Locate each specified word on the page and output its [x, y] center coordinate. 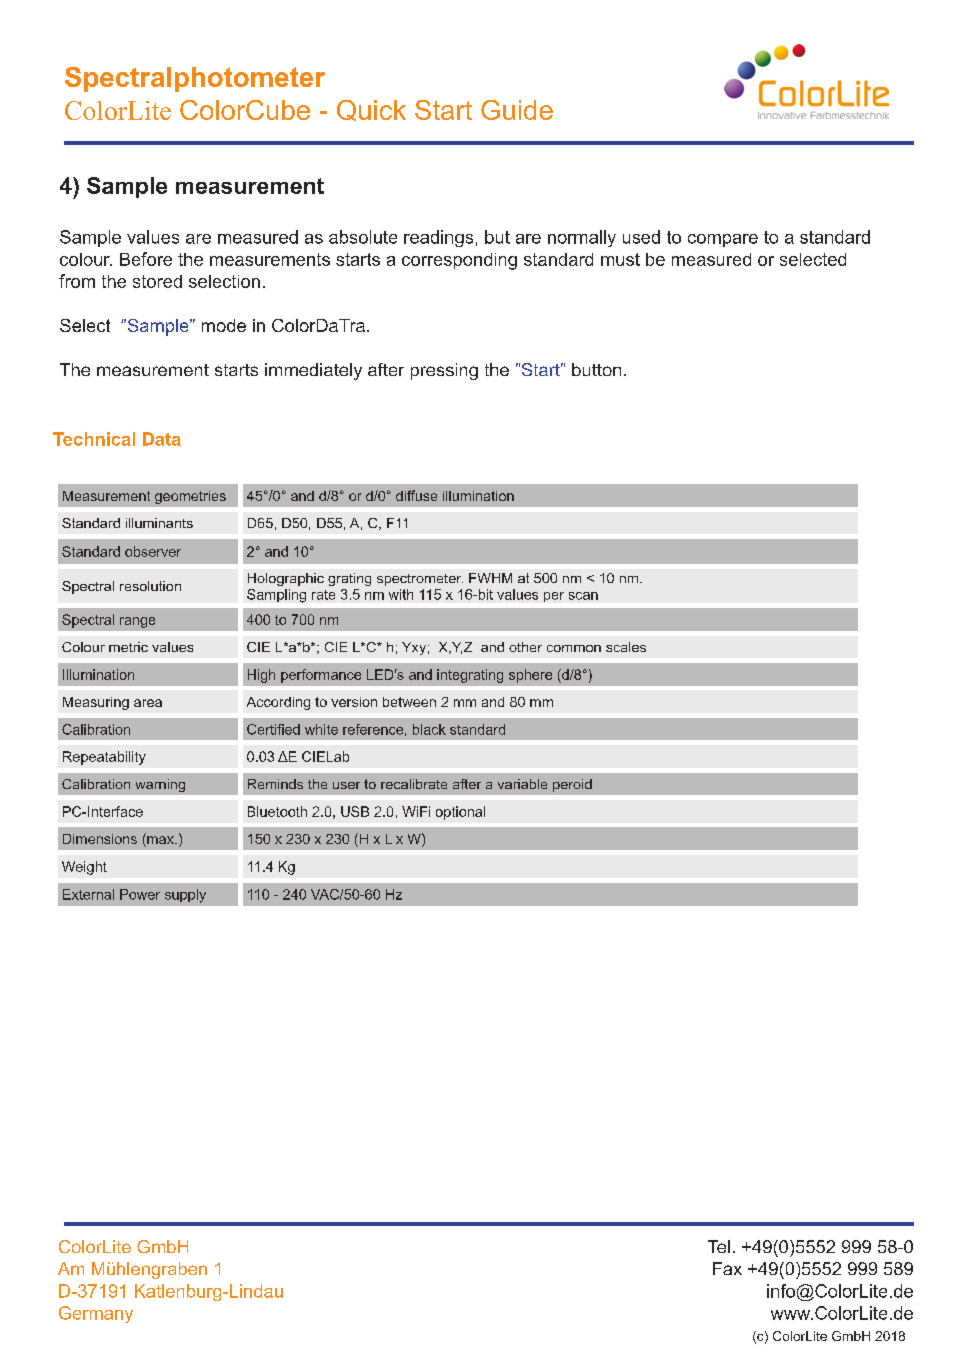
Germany [96, 1314]
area [148, 703]
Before [146, 259]
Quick [371, 110]
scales [626, 647]
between [409, 702]
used [641, 237]
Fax [727, 1268]
